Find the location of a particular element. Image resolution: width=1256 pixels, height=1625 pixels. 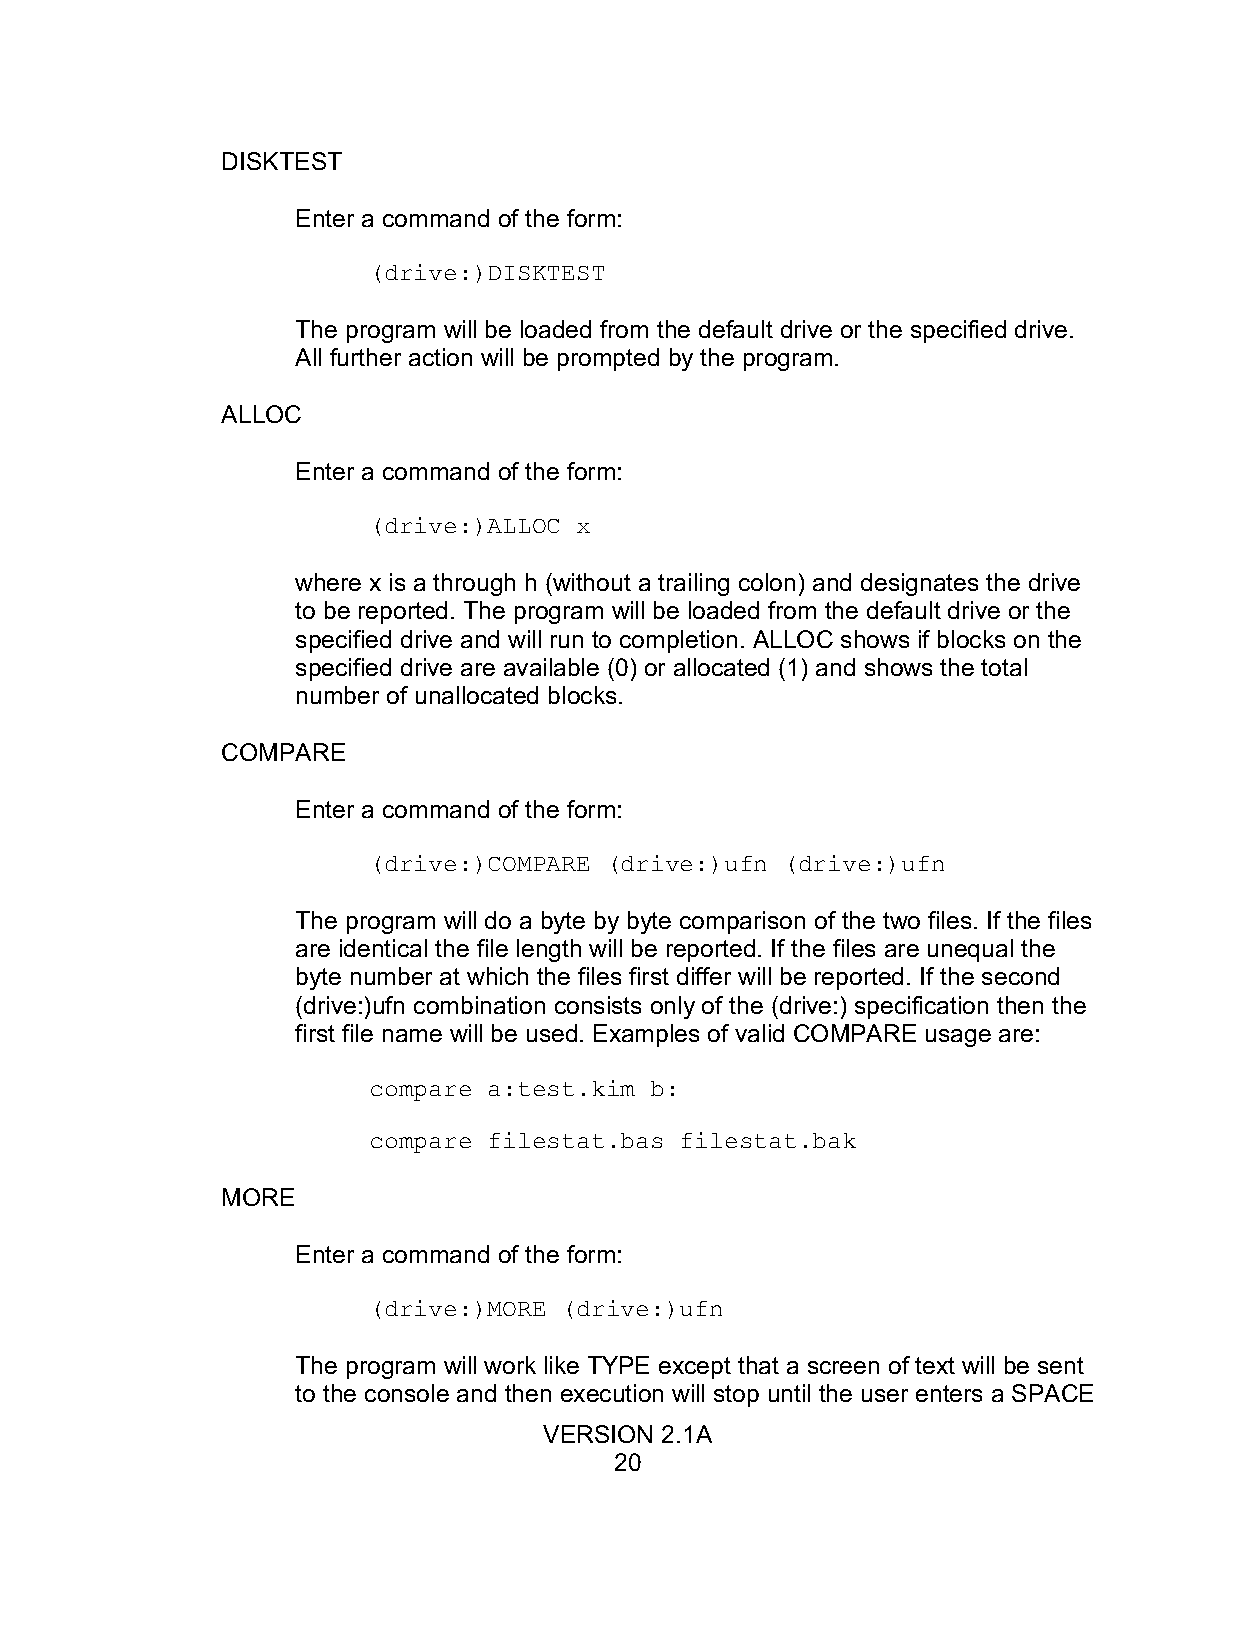

console is located at coordinates (407, 1393).
